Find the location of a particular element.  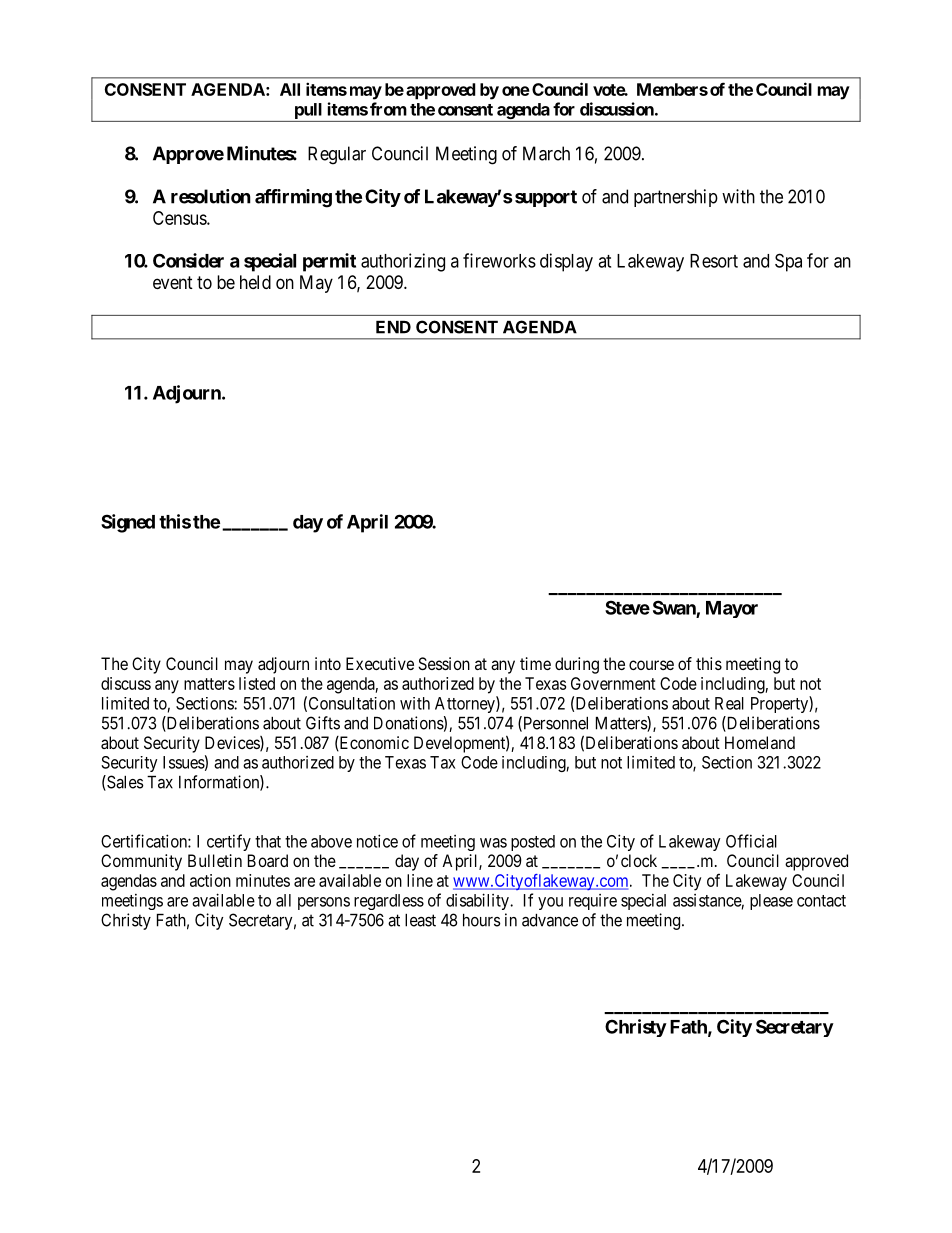

Session is located at coordinates (444, 663).
